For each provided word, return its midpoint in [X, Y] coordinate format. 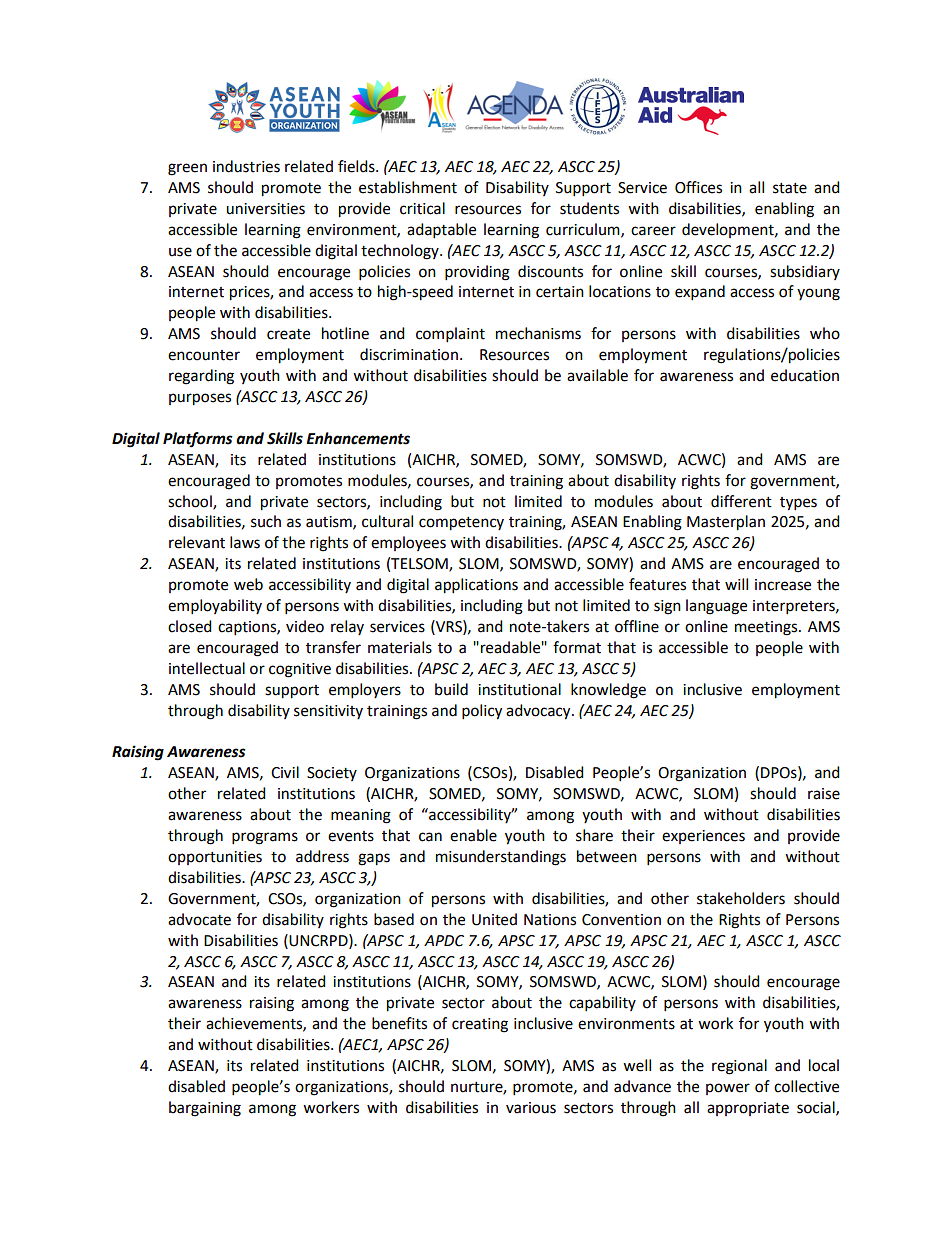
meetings [767, 628]
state [790, 188]
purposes [200, 399]
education [805, 375]
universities [265, 209]
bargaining [205, 1109]
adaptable [441, 231]
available [597, 375]
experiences [703, 837]
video [305, 626]
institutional [519, 689]
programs [265, 838]
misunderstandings [501, 858]
